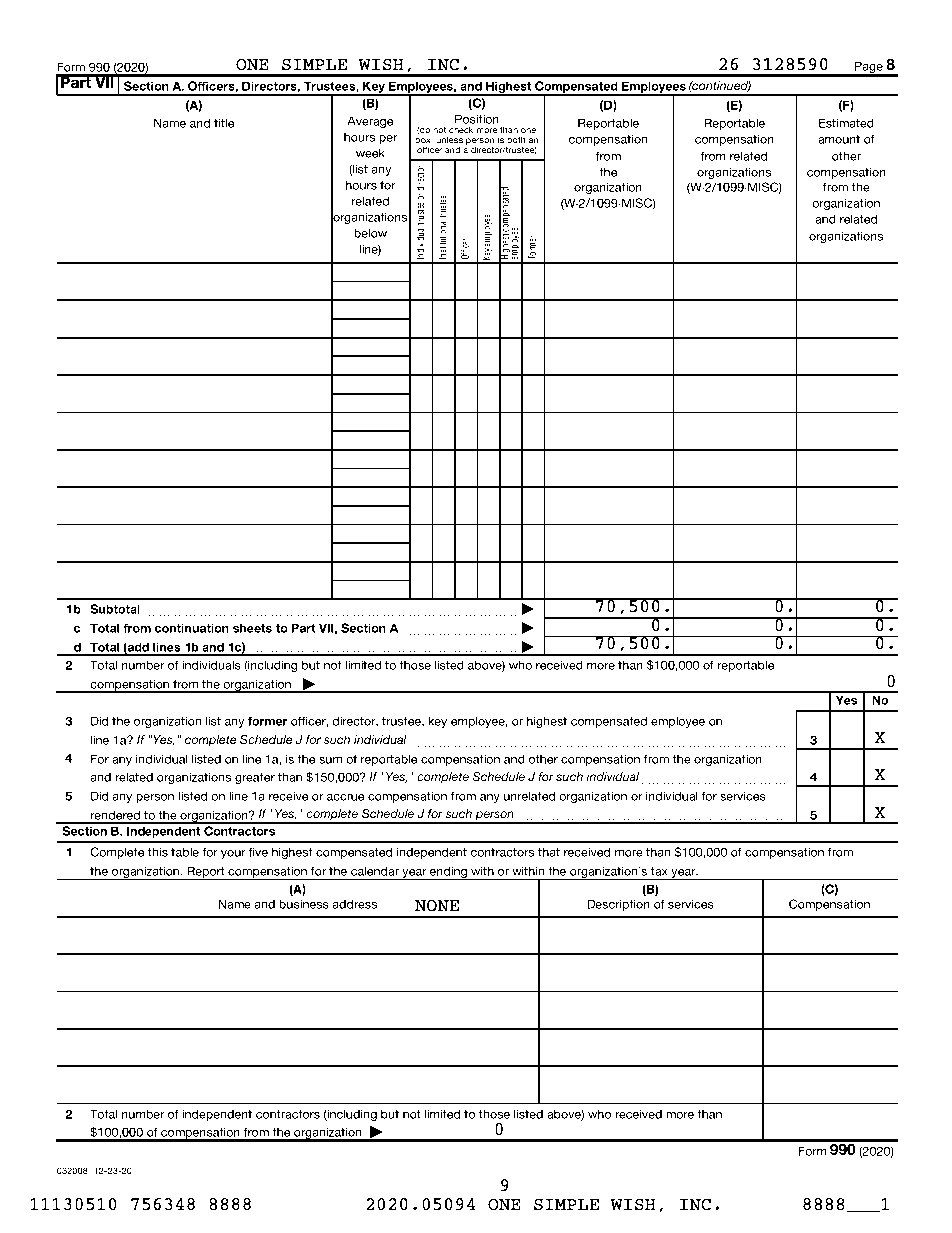 Image resolution: width=952 pixels, height=1233 pixels. Describe the element at coordinates (659, 871) in the screenshot. I see `tax` at that location.
